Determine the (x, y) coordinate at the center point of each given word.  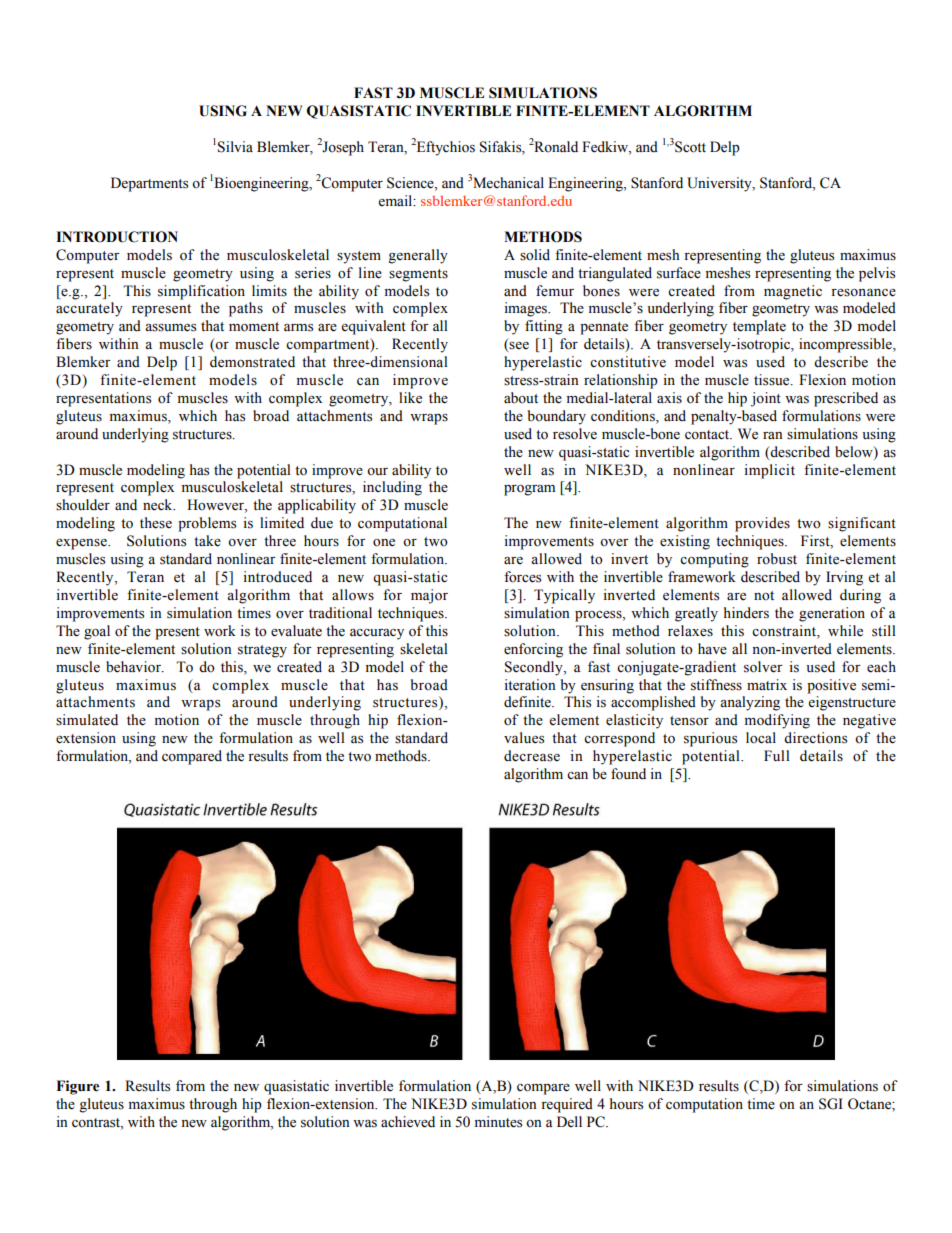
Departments (149, 184)
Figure (77, 1087)
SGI (831, 1104)
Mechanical (508, 183)
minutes (498, 1122)
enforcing (533, 650)
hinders (746, 613)
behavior (134, 667)
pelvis (877, 274)
